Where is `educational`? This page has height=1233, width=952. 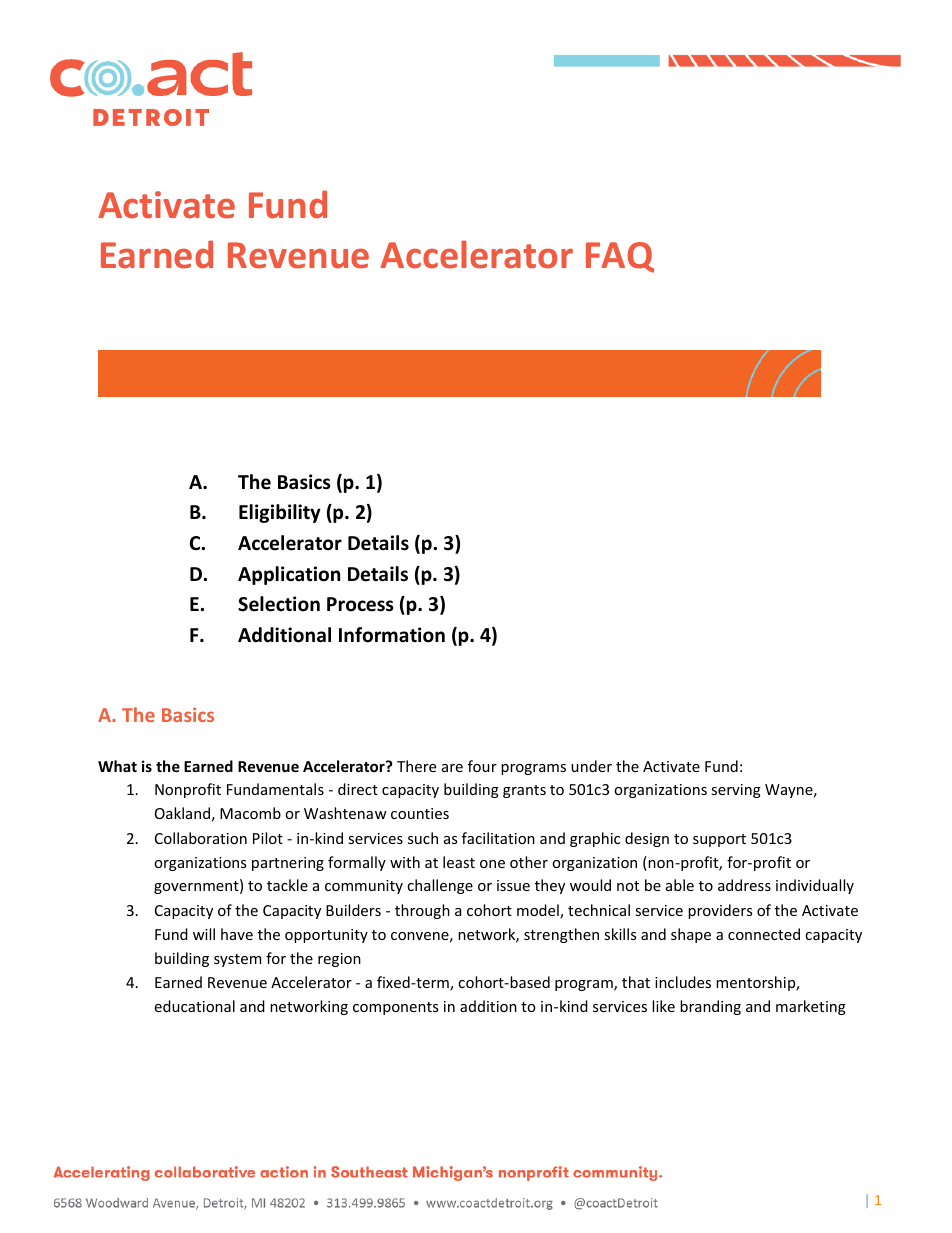 educational is located at coordinates (194, 1006).
